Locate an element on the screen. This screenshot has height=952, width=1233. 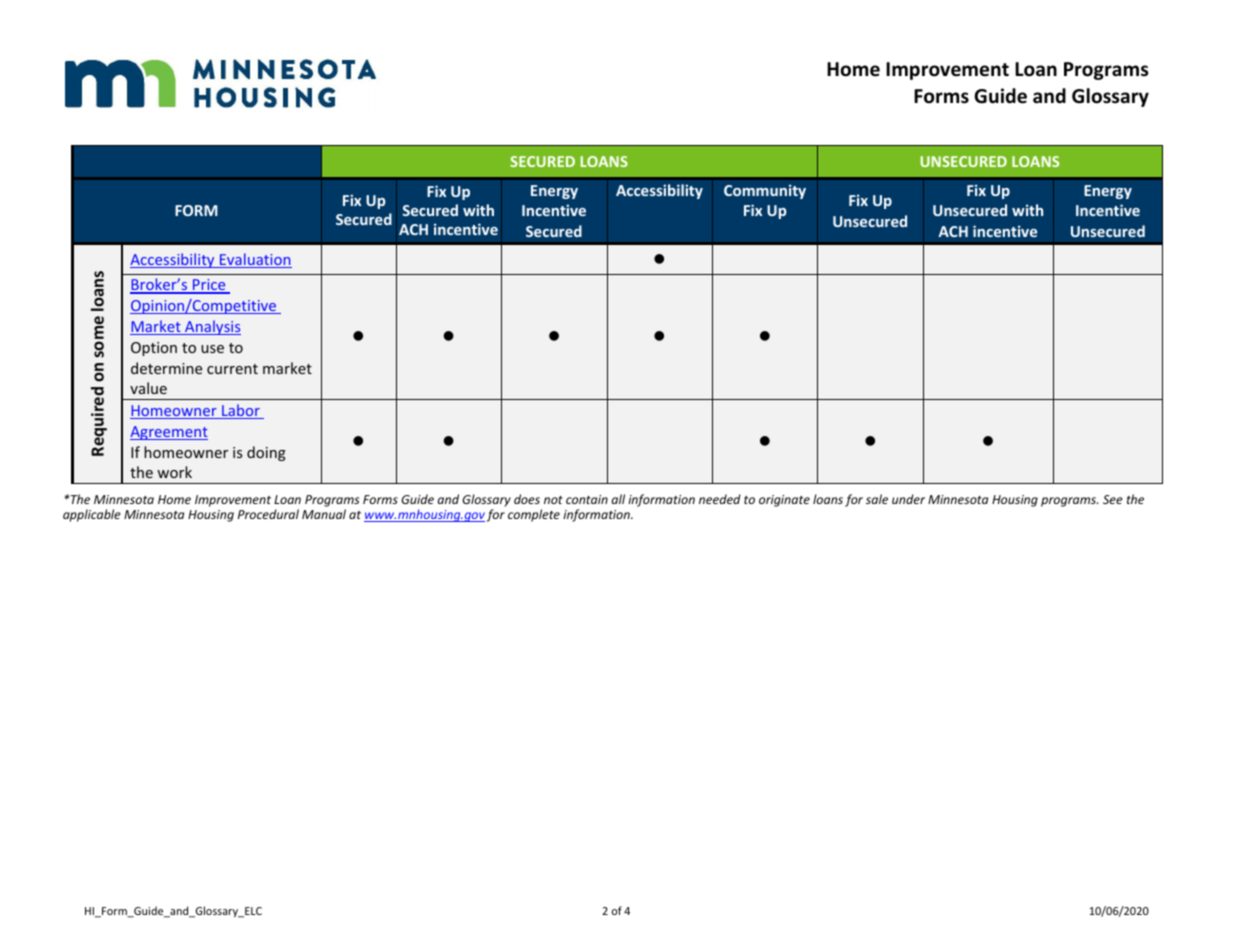
Community is located at coordinates (765, 191).
